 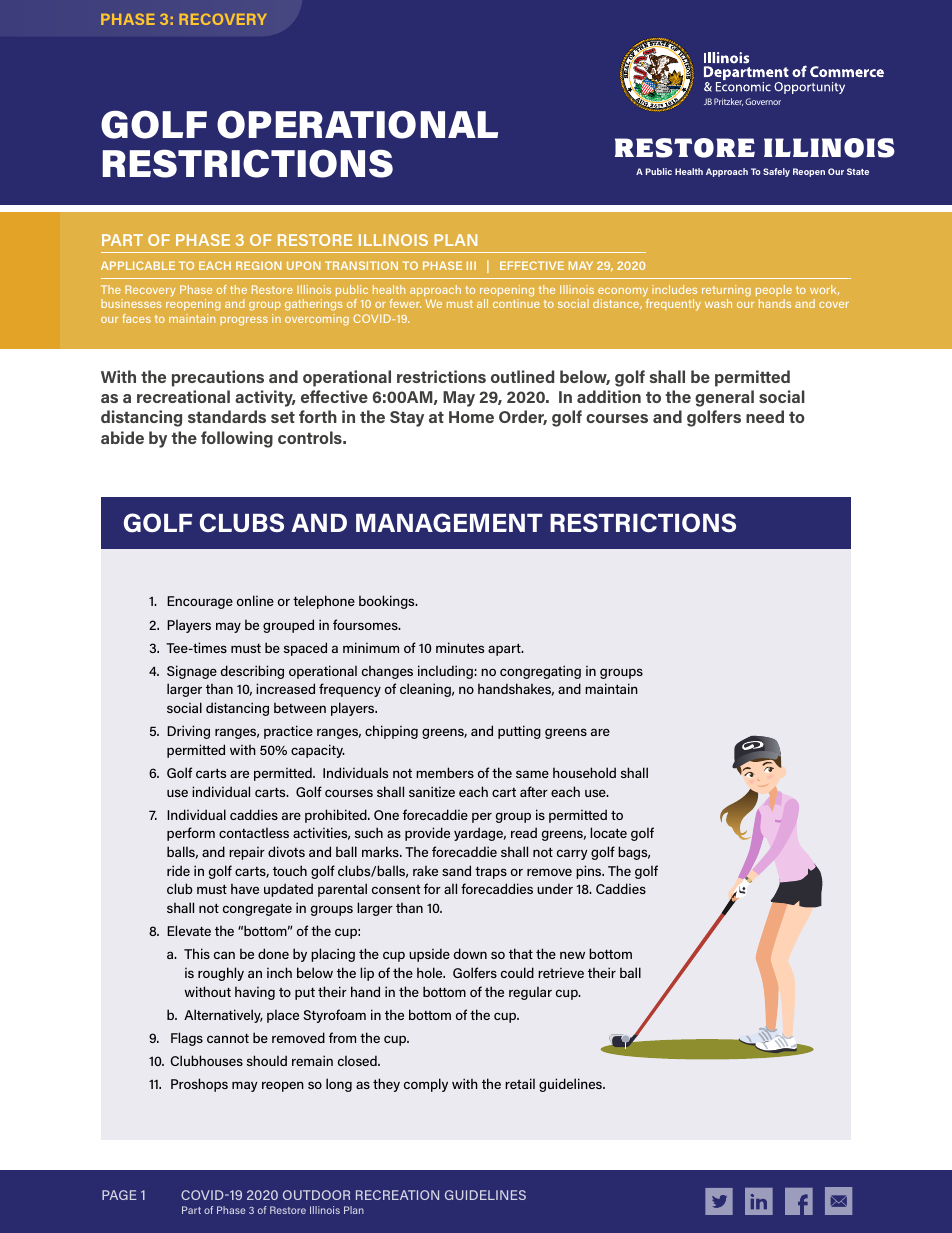 What do you see at coordinates (316, 1195) in the page?
I see `OUTDOOR` at bounding box center [316, 1195].
